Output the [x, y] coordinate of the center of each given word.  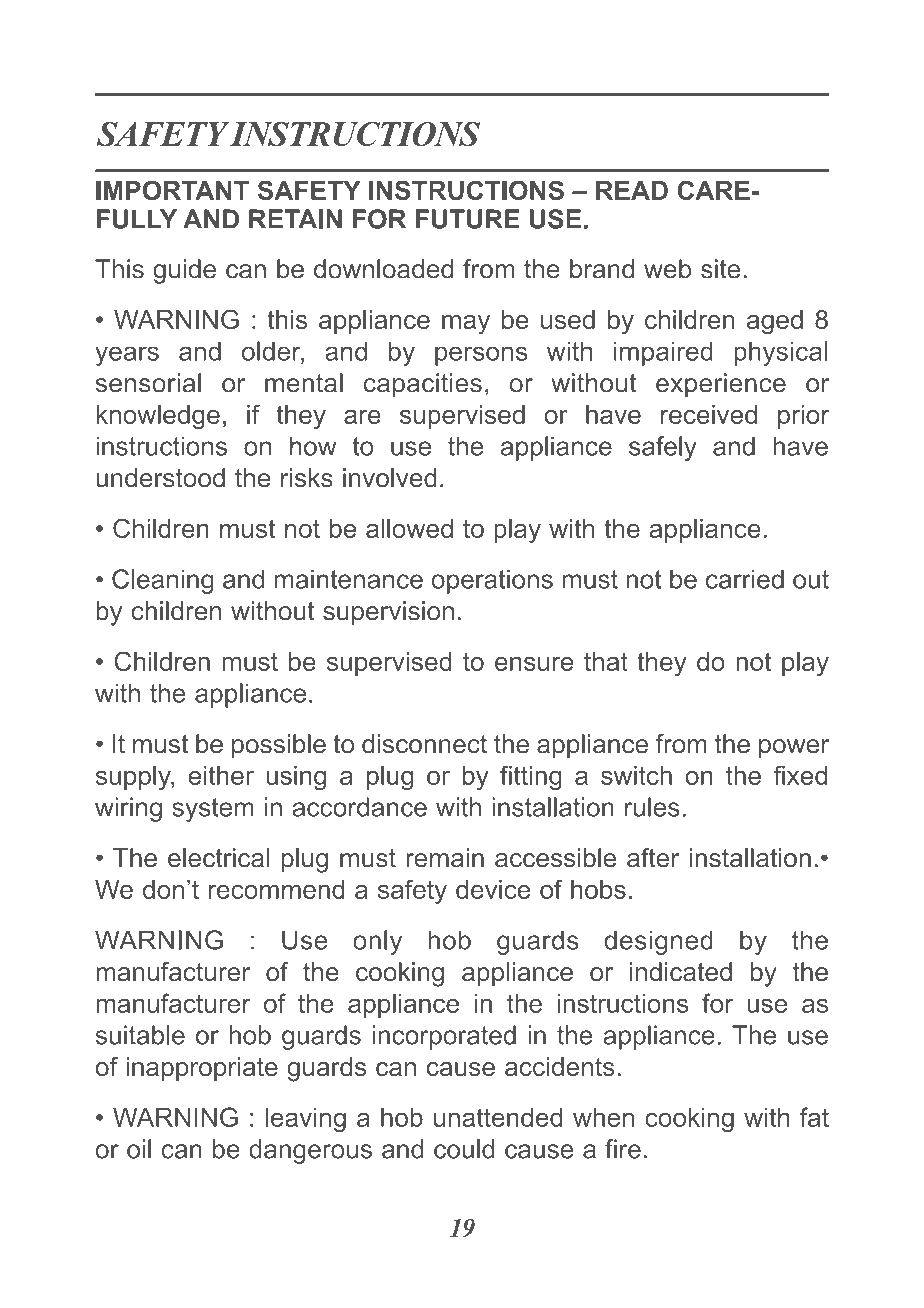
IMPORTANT [172, 190]
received [709, 414]
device [493, 889]
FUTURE [468, 219]
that [606, 661]
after [653, 858]
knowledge [158, 417]
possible [279, 746]
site [720, 269]
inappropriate [202, 1069]
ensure [534, 664]
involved [390, 478]
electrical [218, 858]
